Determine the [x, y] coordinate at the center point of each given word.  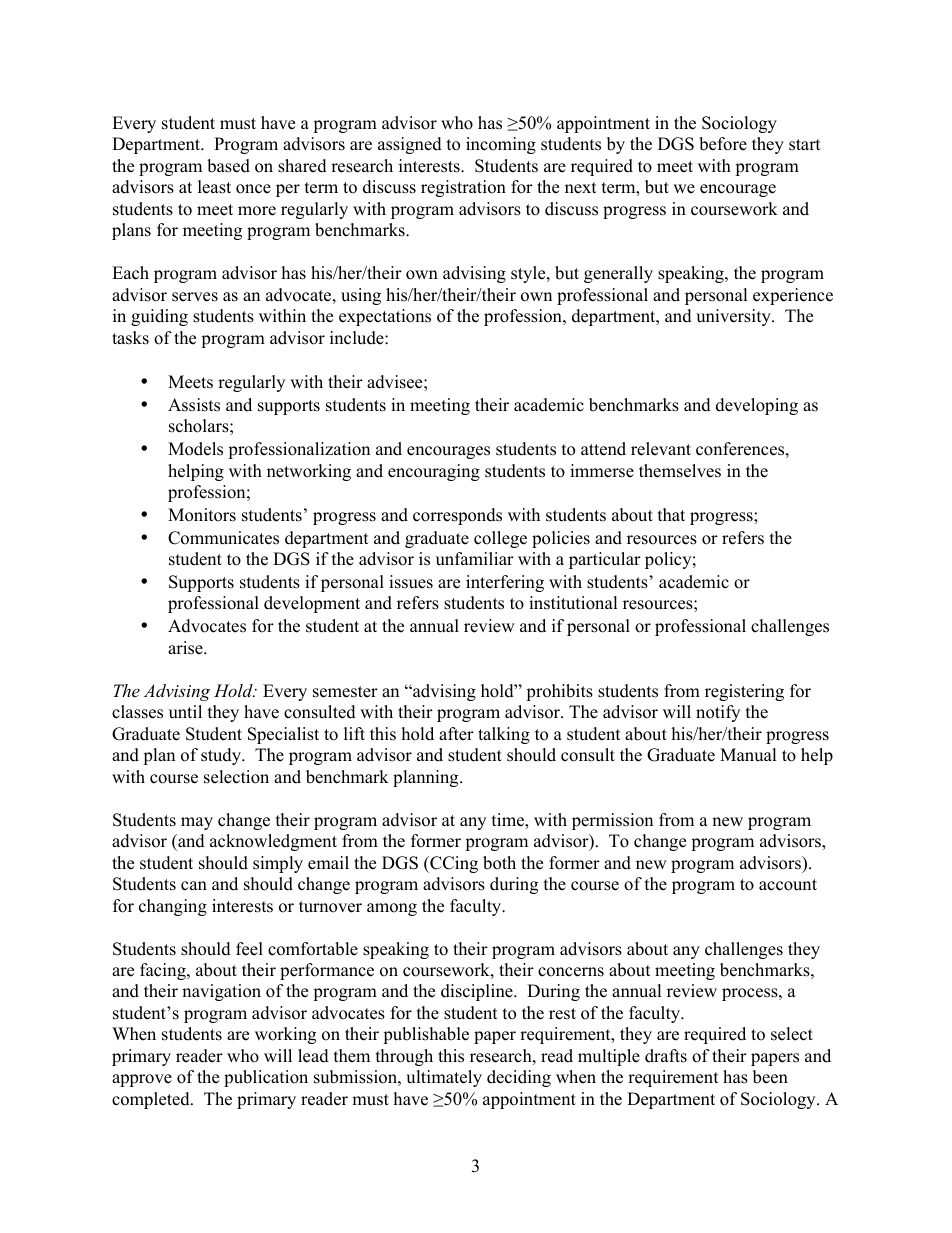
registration [463, 188]
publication [266, 1078]
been [770, 1077]
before [723, 144]
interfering [505, 583]
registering [744, 692]
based [228, 166]
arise [186, 648]
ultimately [444, 1078]
